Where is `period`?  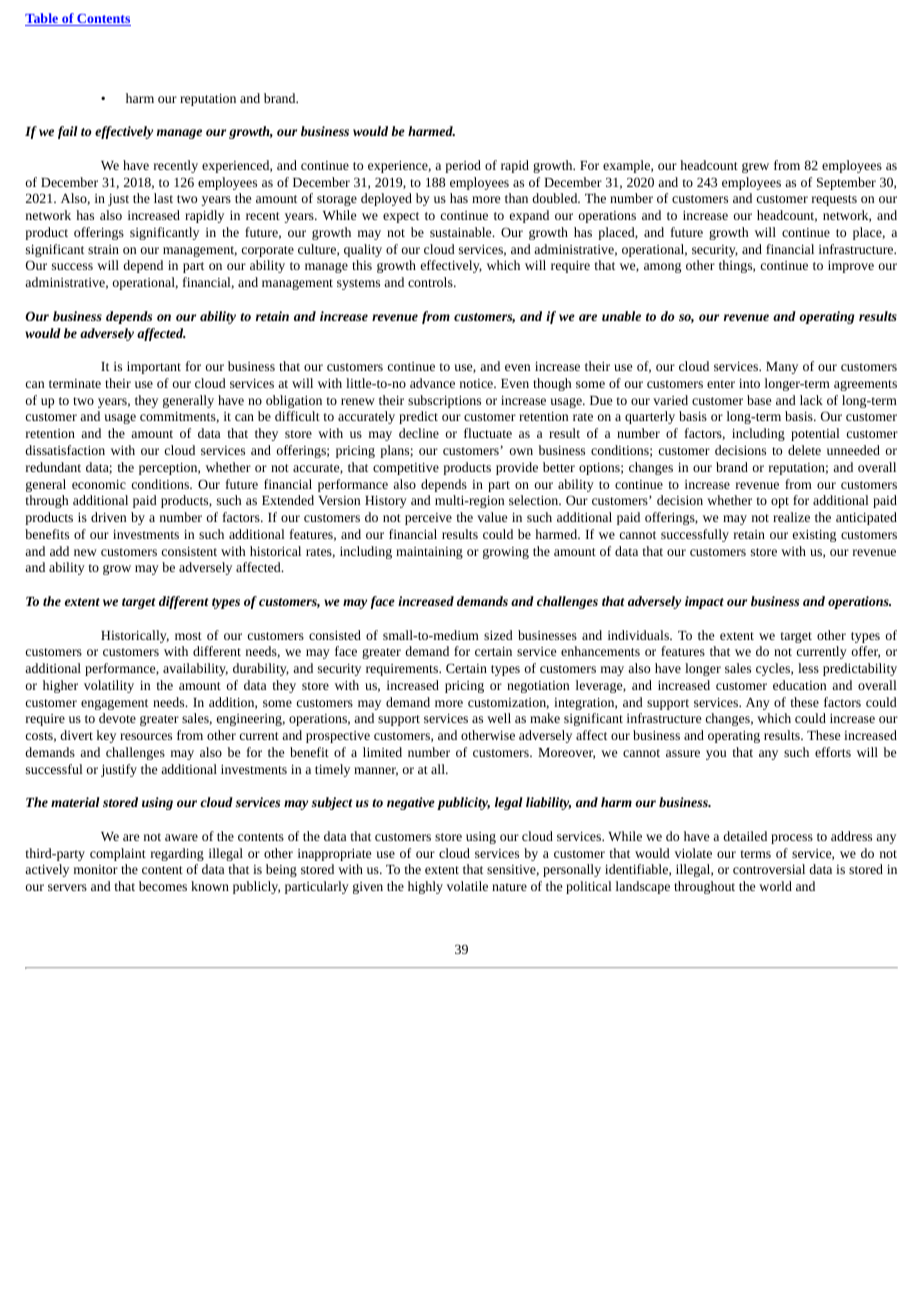 period is located at coordinates (463, 166).
